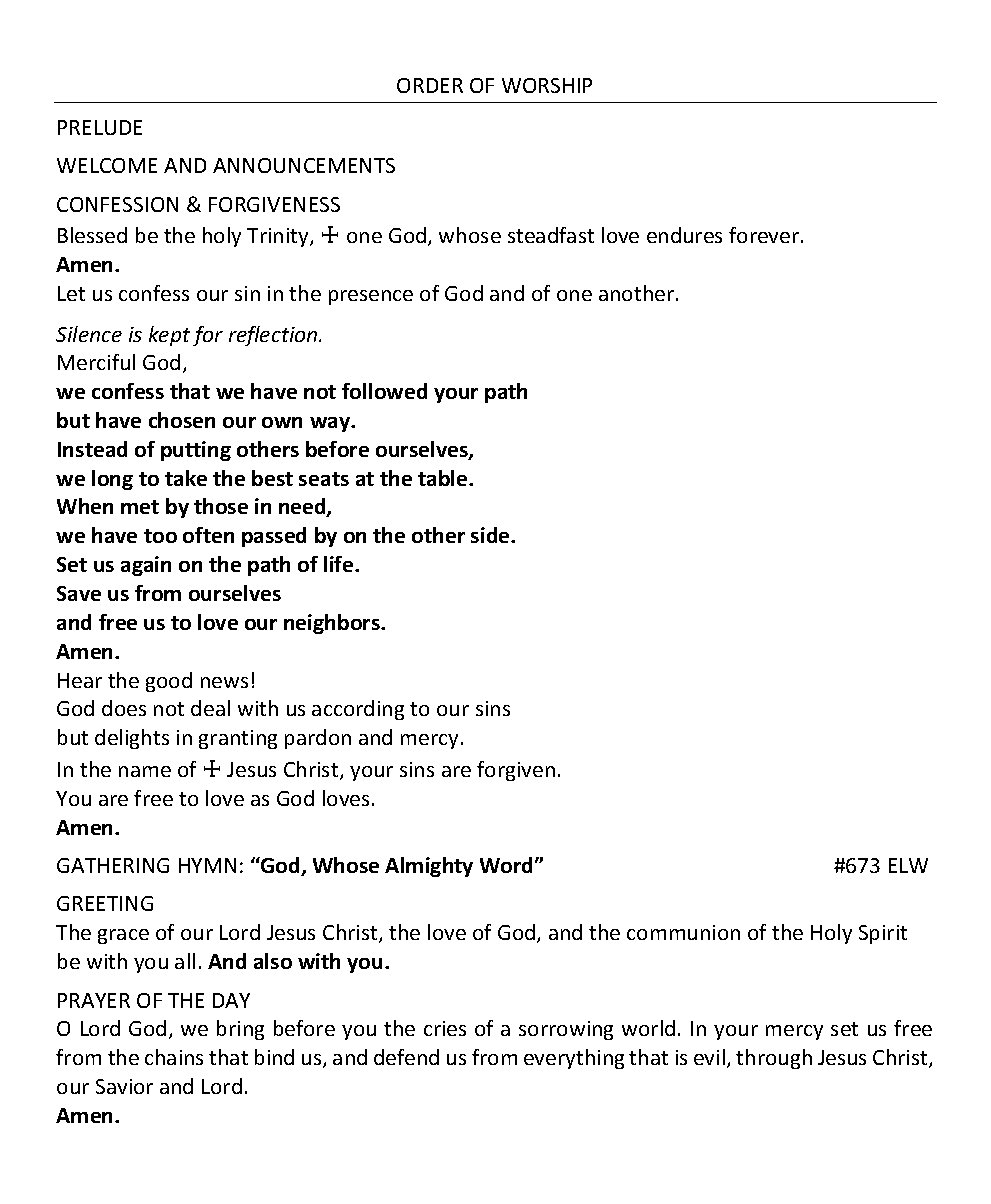 This screenshot has width=991, height=1204. What do you see at coordinates (146, 566) in the screenshot?
I see `again` at bounding box center [146, 566].
